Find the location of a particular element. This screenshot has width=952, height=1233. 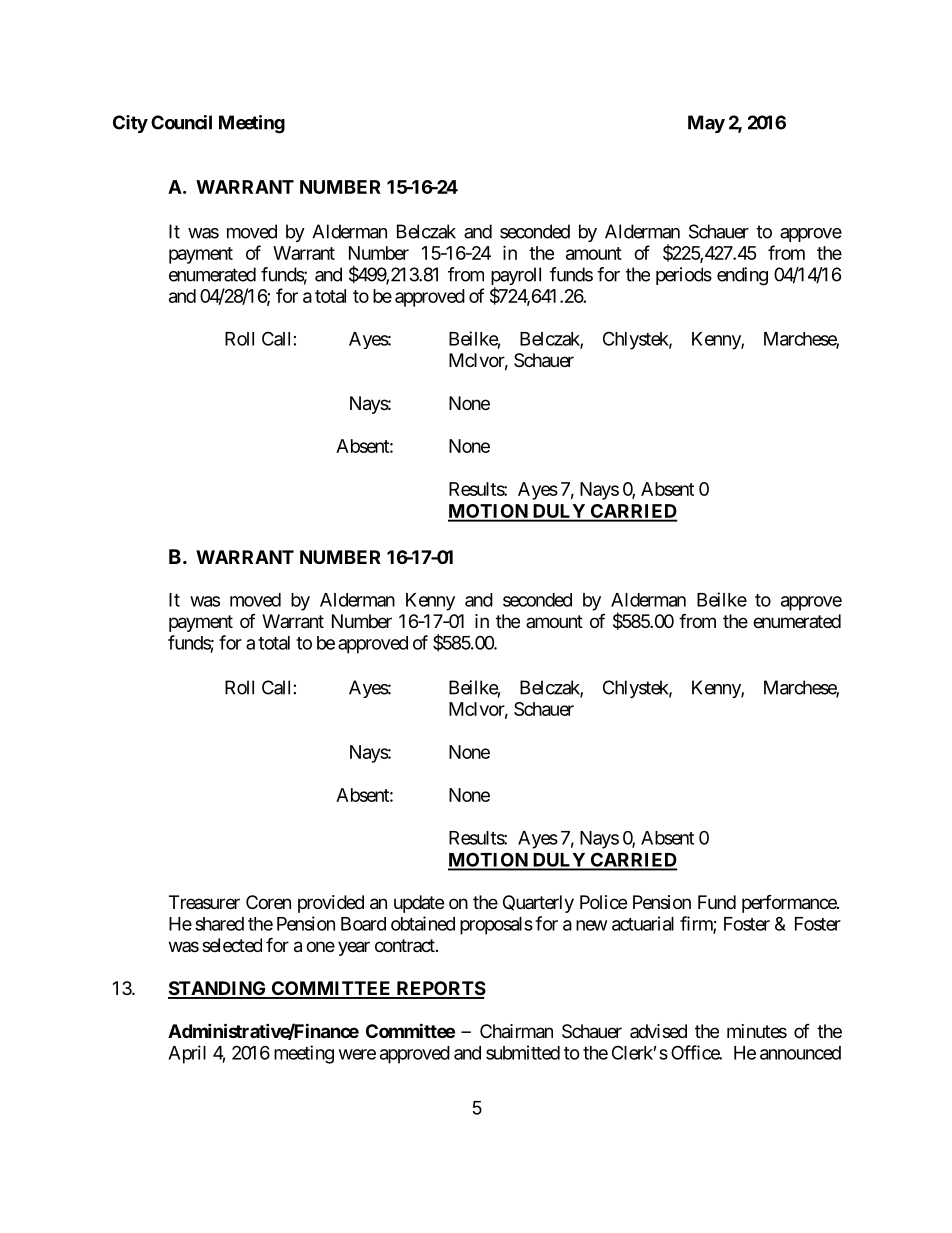

actuarial is located at coordinates (643, 923).
